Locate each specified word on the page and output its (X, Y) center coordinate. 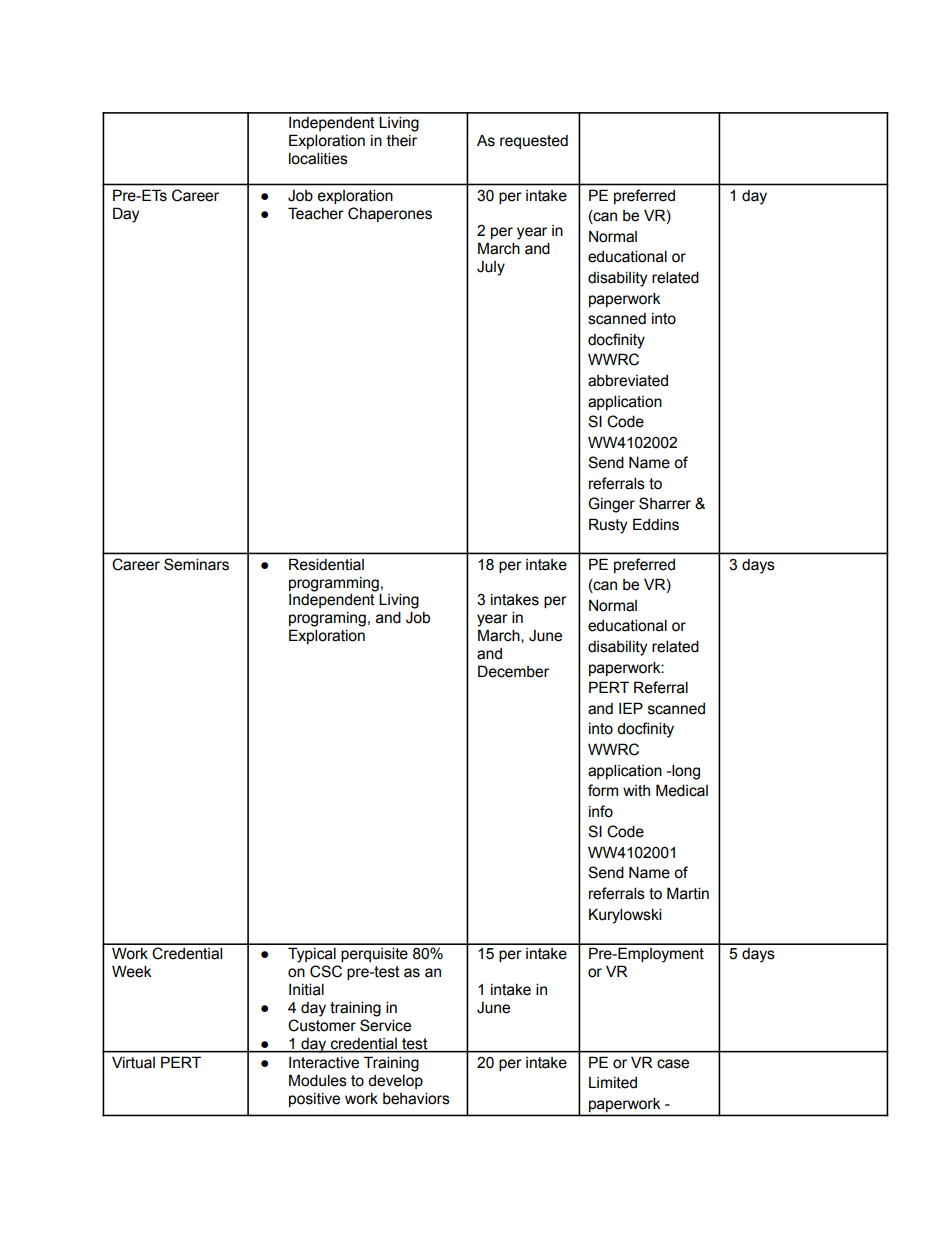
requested (534, 142)
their (402, 141)
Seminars (196, 564)
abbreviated (628, 380)
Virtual (133, 1062)
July (491, 268)
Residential (326, 564)
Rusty (608, 526)
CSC (326, 971)
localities (318, 158)
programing (327, 619)
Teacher (316, 213)
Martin (688, 893)
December (513, 671)
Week (132, 971)
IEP (631, 708)
